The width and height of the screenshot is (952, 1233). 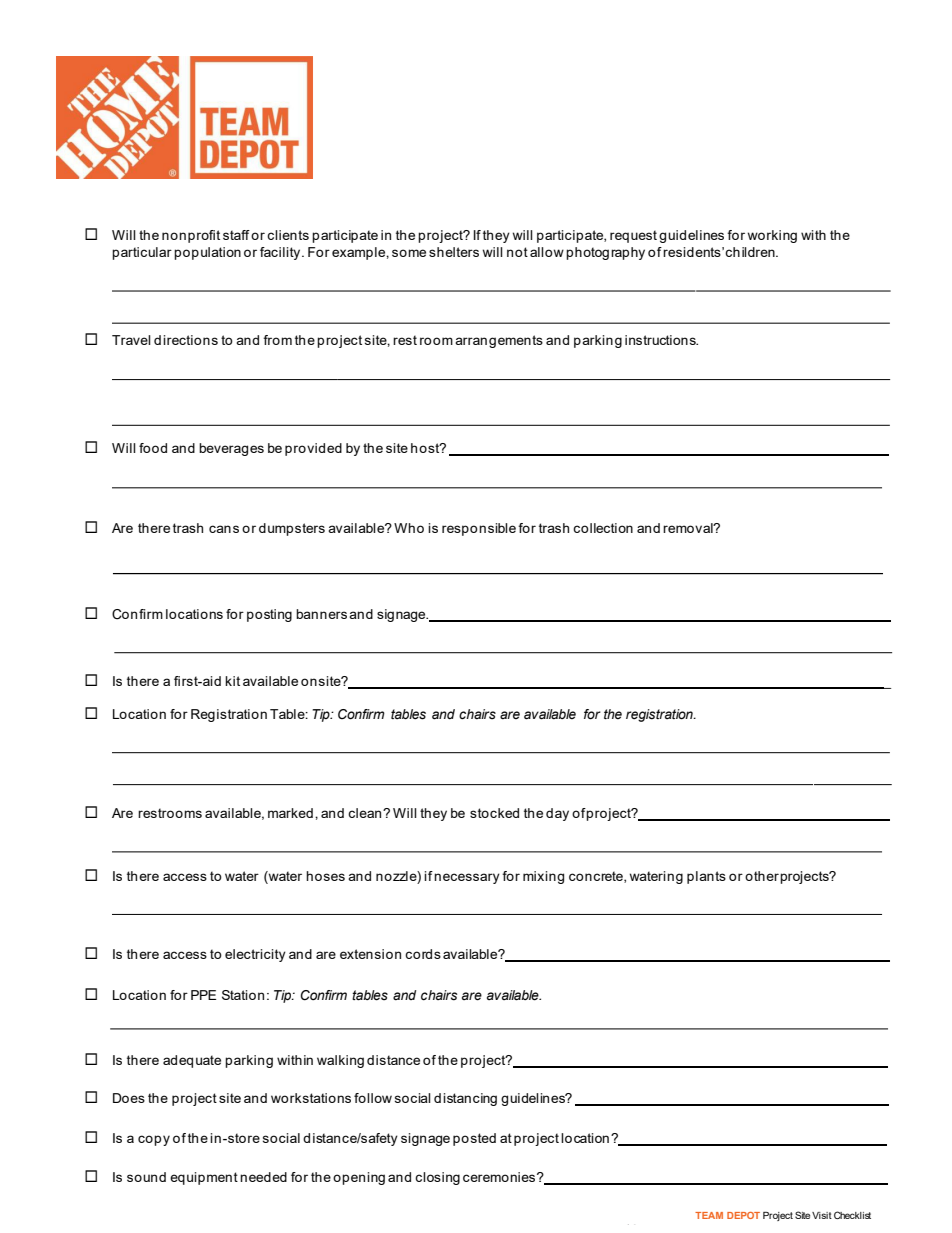 I want to click on working, so click(x=772, y=236).
